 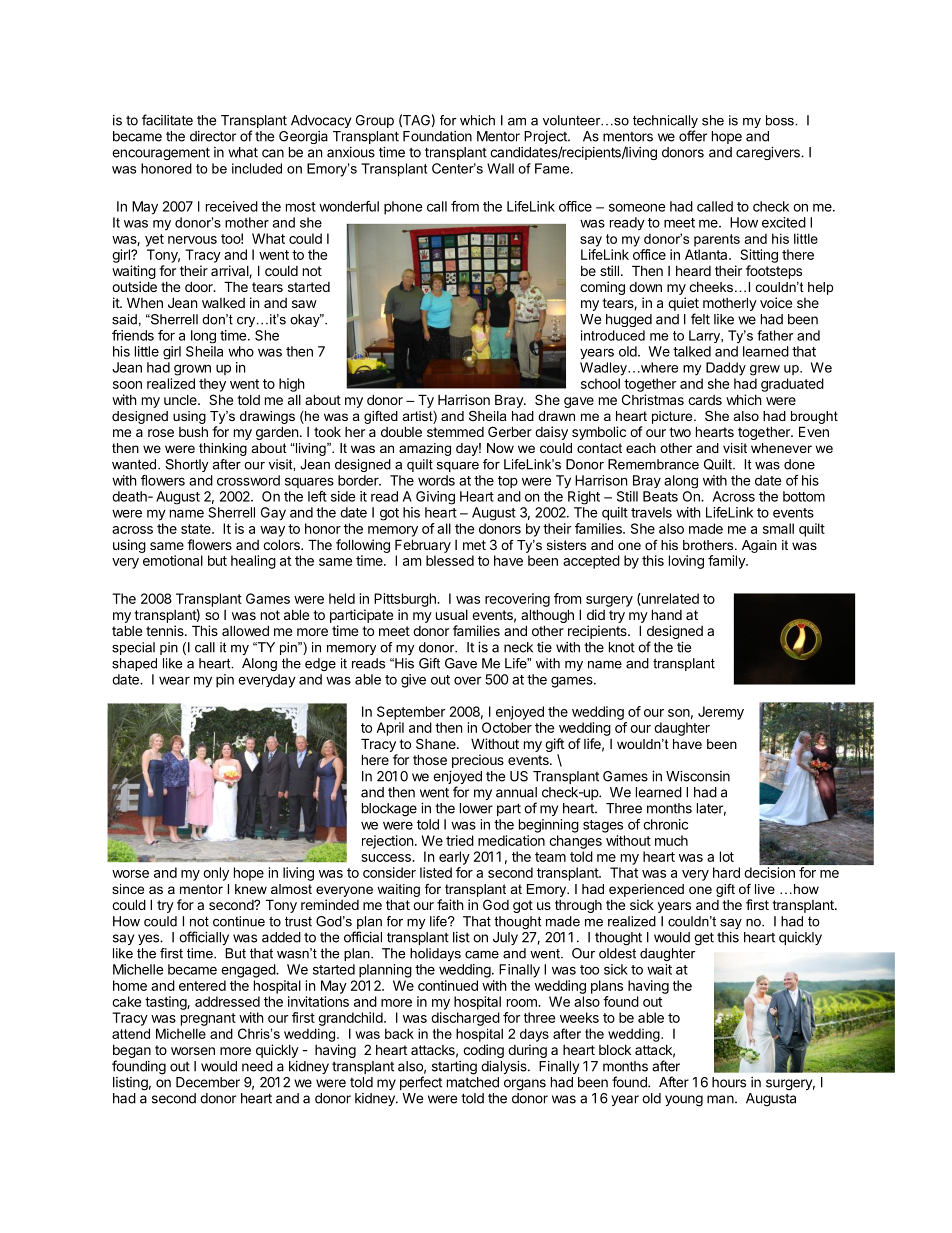 What do you see at coordinates (216, 874) in the screenshot?
I see `only` at bounding box center [216, 874].
